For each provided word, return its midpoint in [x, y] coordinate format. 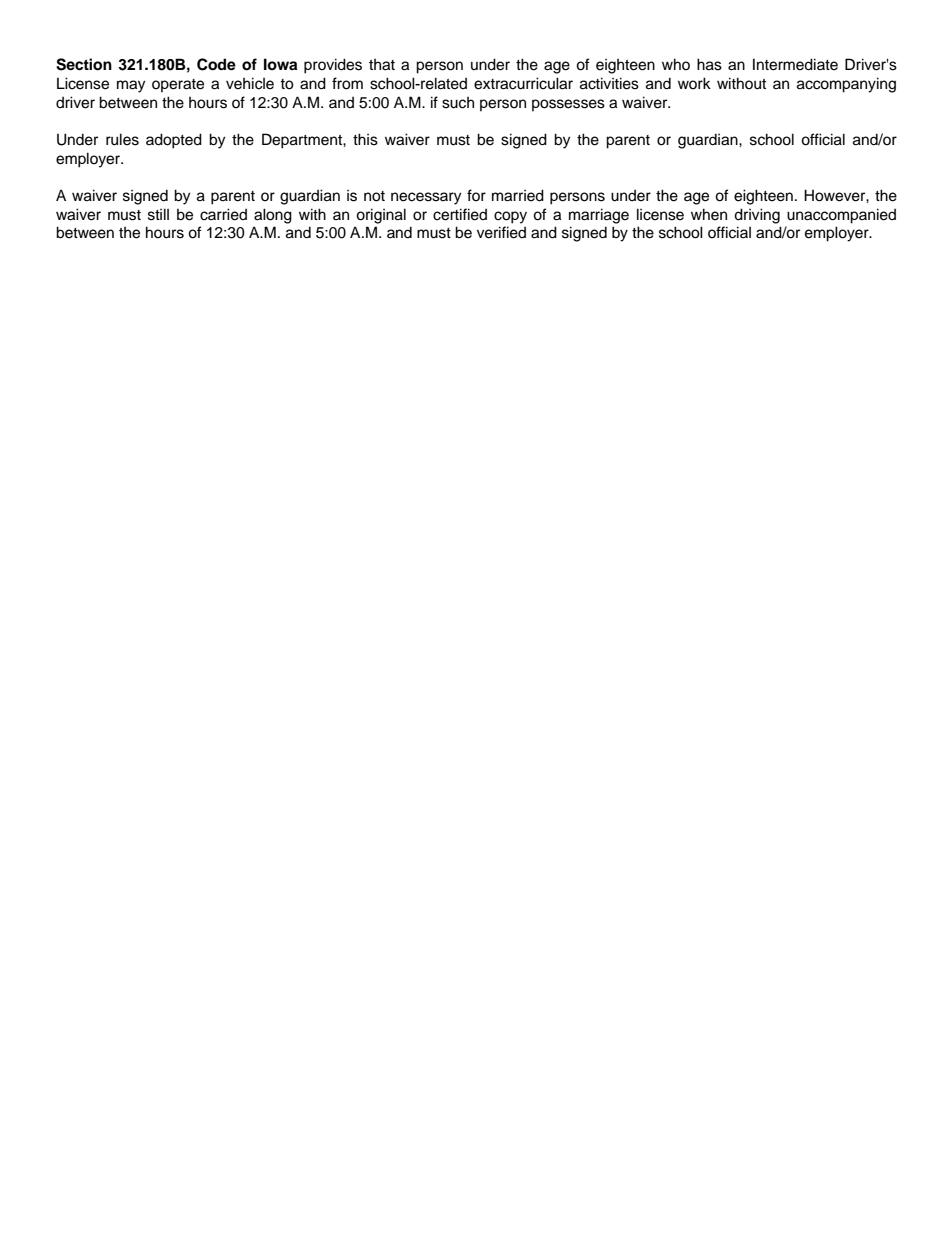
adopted [174, 141]
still [158, 214]
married [518, 195]
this [365, 139]
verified [501, 232]
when [709, 214]
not [374, 196]
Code [216, 64]
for [476, 195]
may [131, 86]
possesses [568, 105]
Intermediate [795, 64]
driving [757, 216]
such [458, 103]
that [382, 65]
